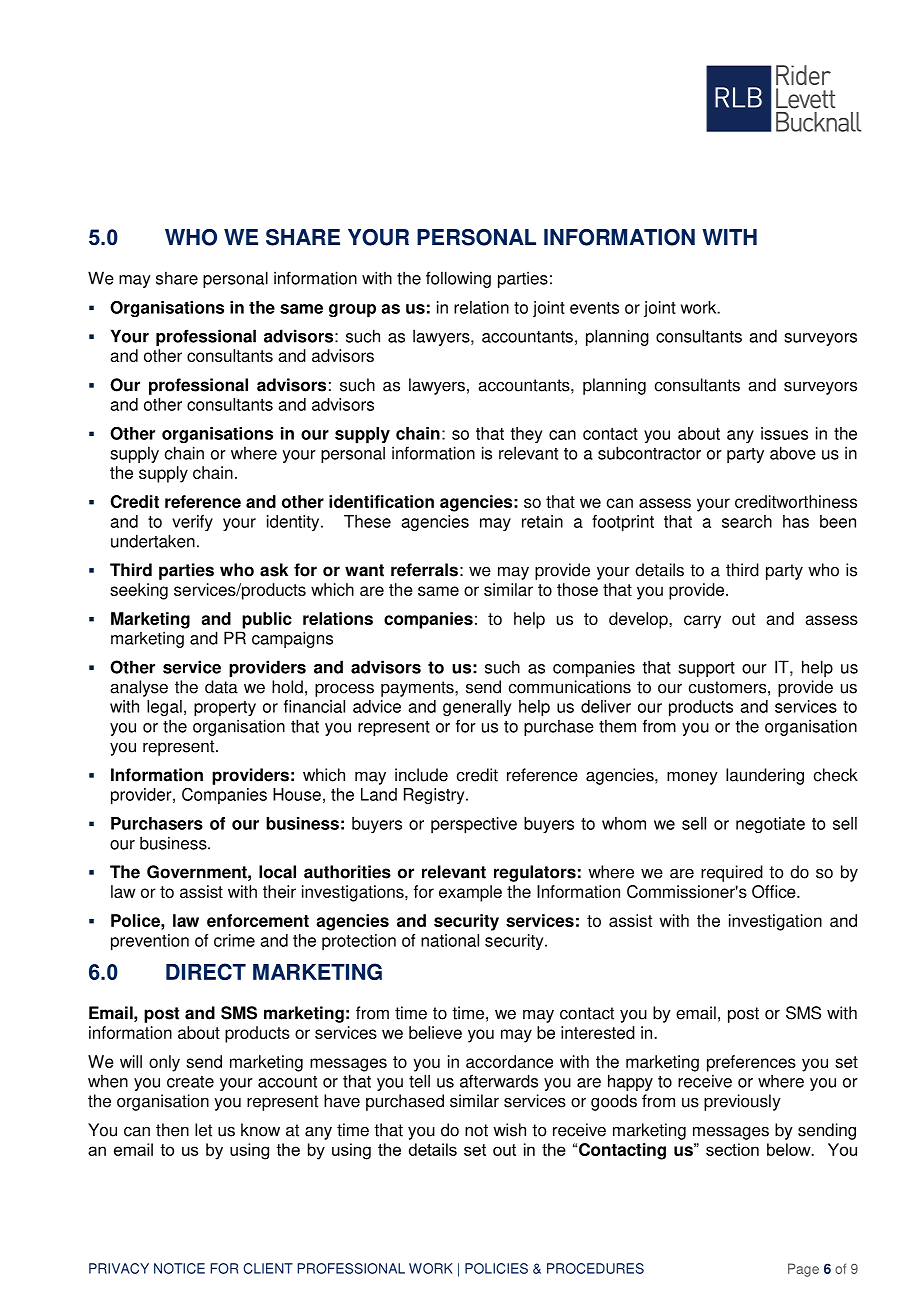 The height and width of the screenshot is (1308, 924). What do you see at coordinates (765, 776) in the screenshot?
I see `laundering` at bounding box center [765, 776].
